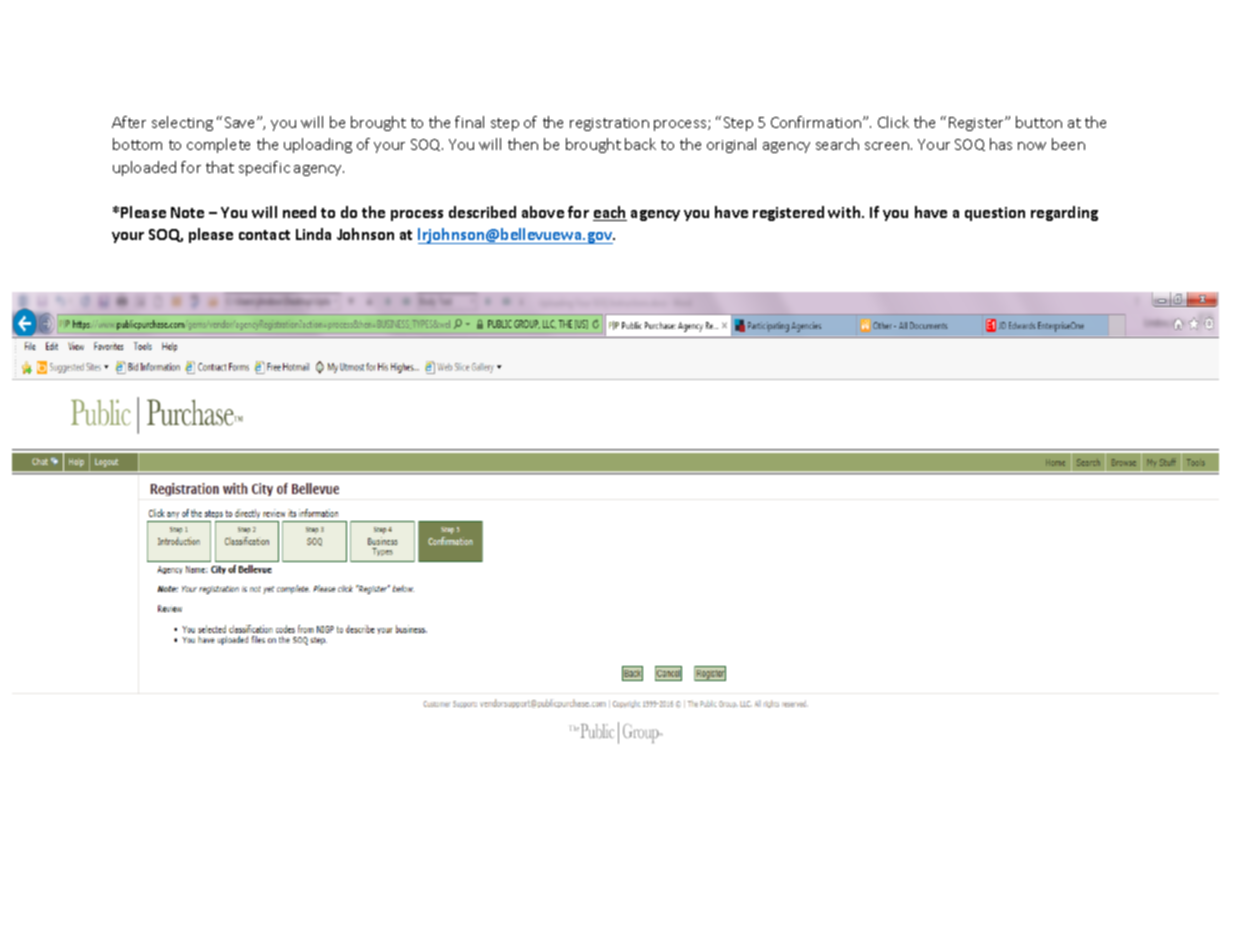  I want to click on now, so click(1032, 146).
